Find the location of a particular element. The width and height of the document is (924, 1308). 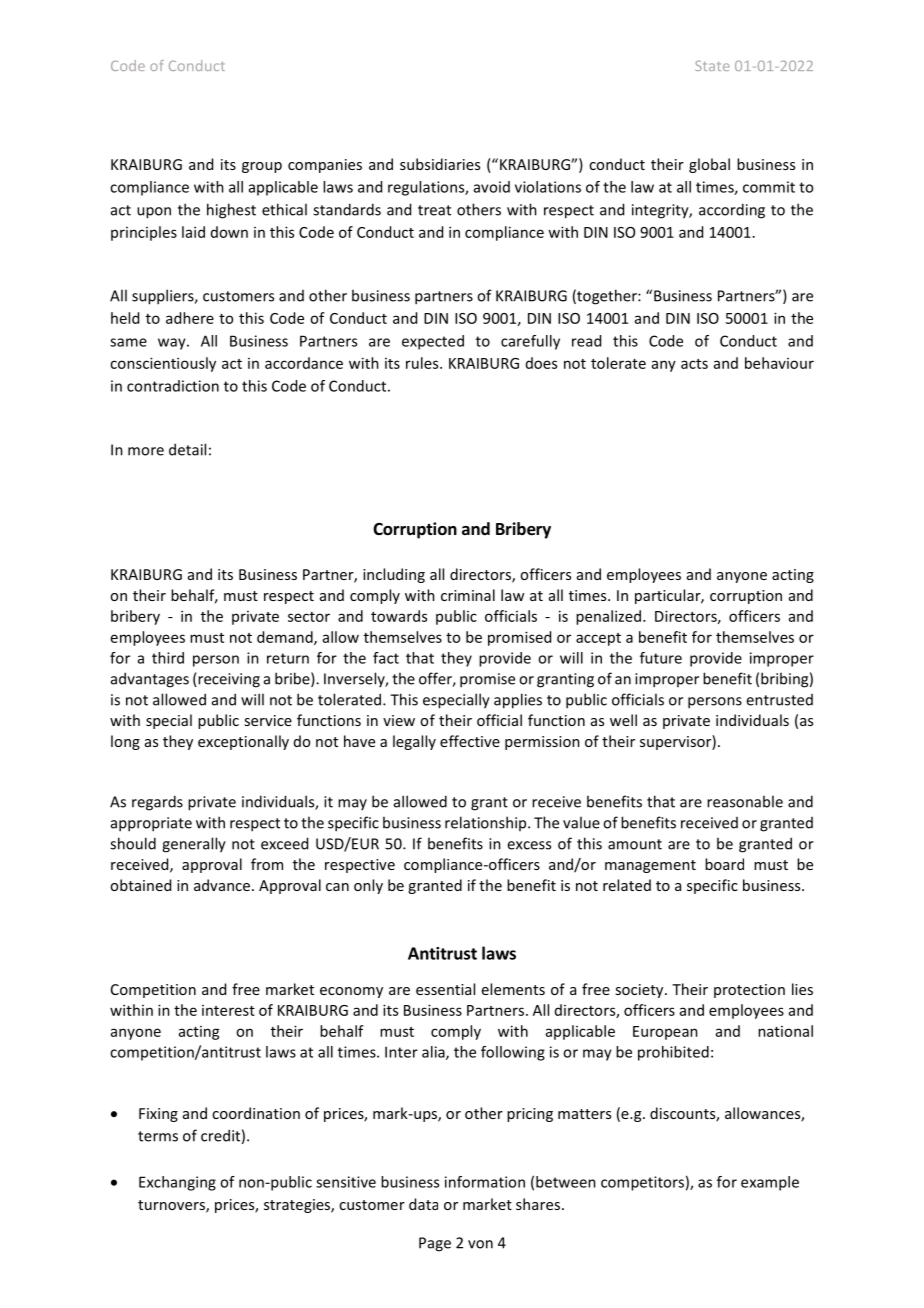

data is located at coordinates (423, 1204).
